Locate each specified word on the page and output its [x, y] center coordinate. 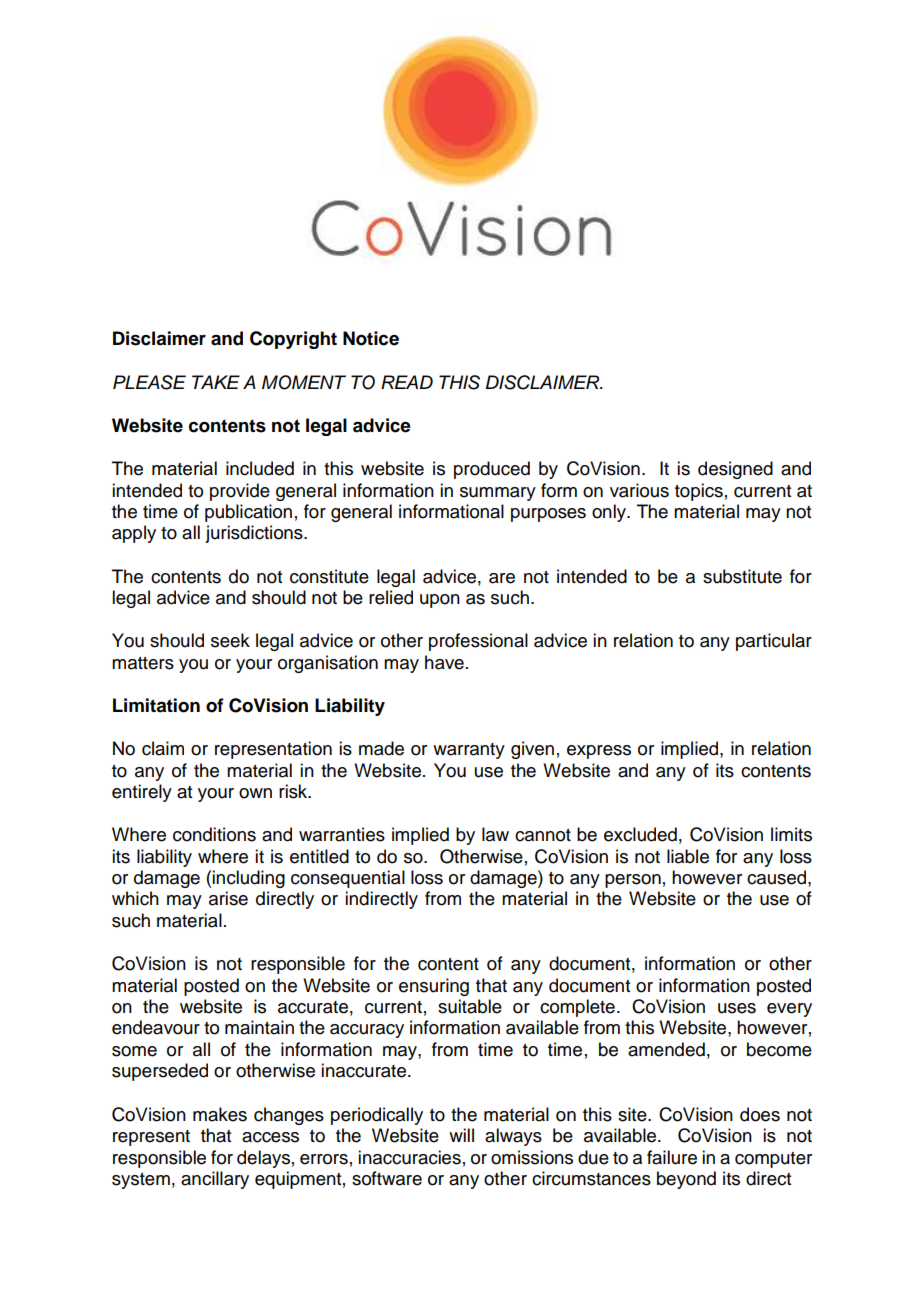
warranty [469, 751]
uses [737, 1008]
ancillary [215, 1180]
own [255, 793]
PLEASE [149, 382]
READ [407, 382]
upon [440, 601]
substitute [742, 576]
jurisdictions [255, 534]
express [599, 752]
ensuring [434, 987]
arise [228, 898]
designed [735, 470]
